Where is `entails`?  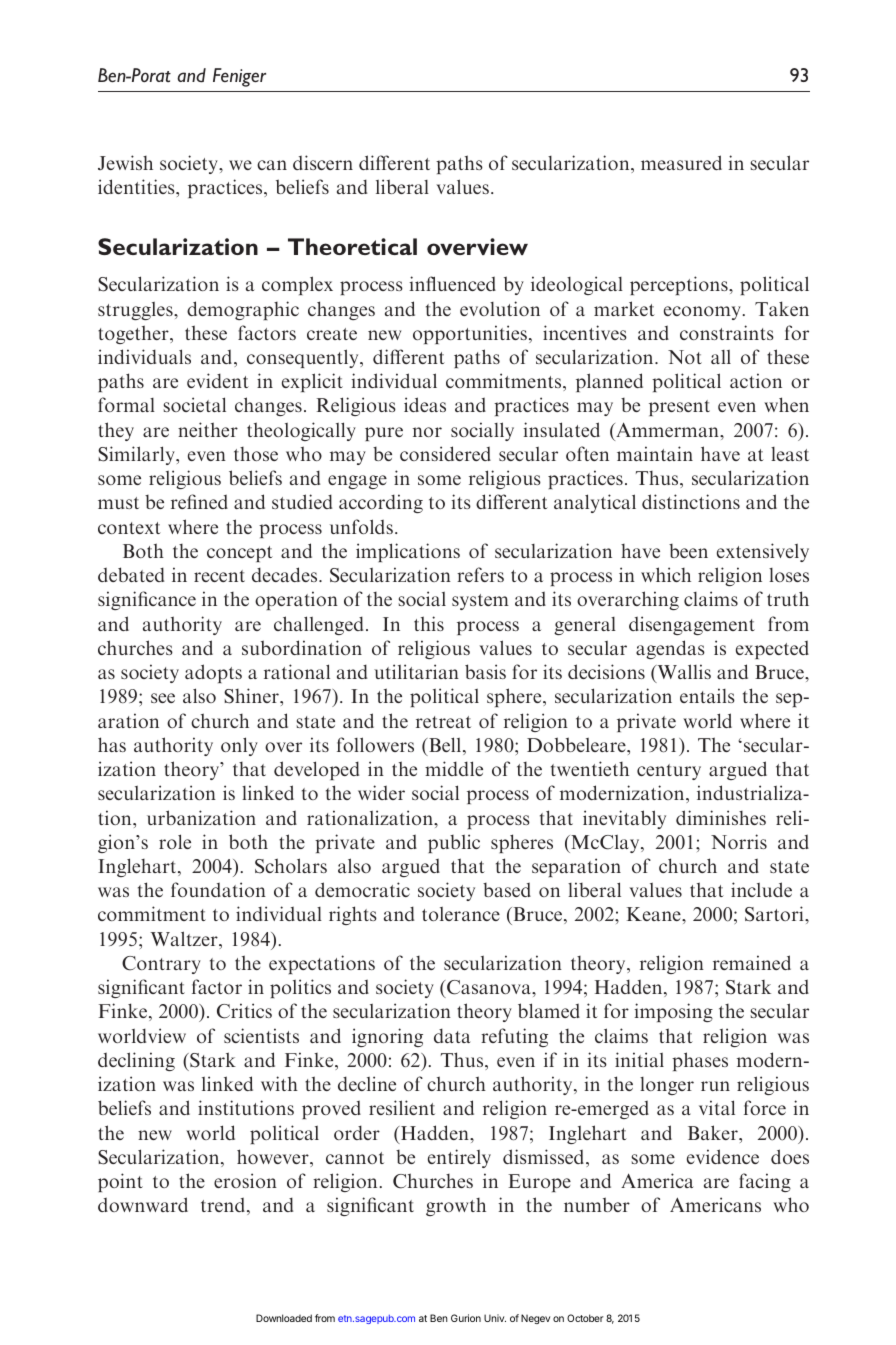
entails is located at coordinates (707, 695).
